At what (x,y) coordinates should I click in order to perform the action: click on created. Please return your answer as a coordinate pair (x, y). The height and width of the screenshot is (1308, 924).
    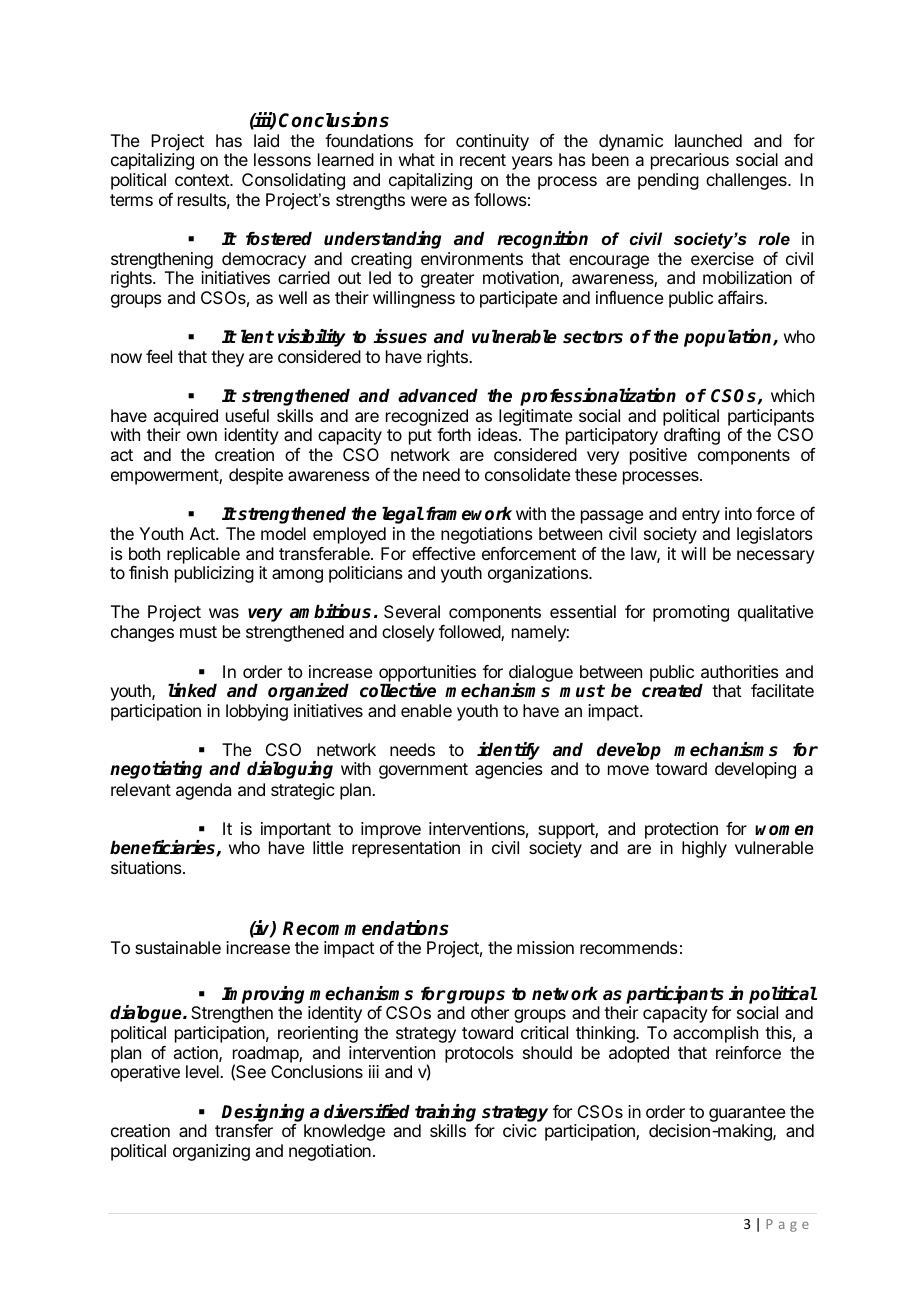
    Looking at the image, I should click on (672, 691).
